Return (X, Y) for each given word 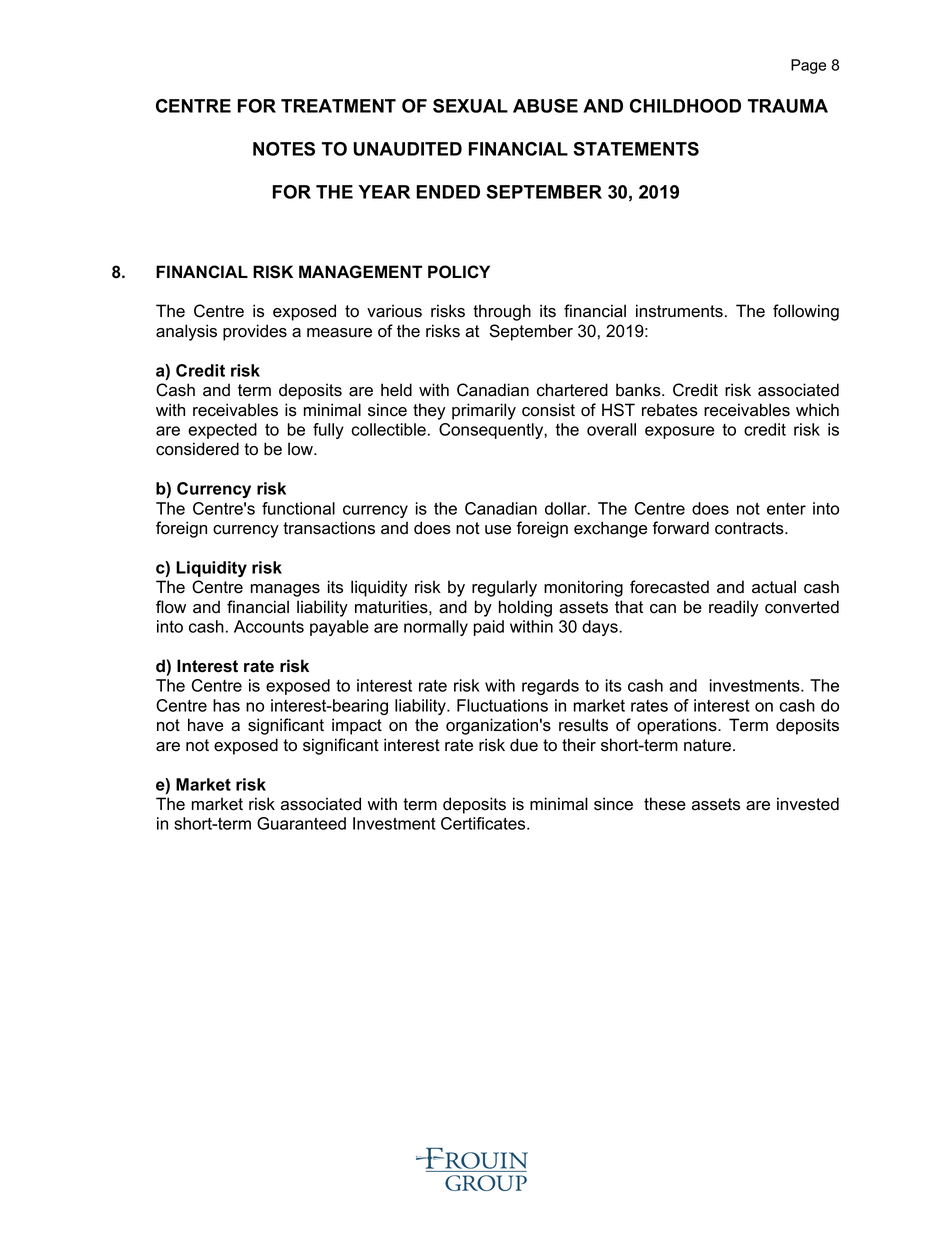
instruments (679, 311)
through (502, 312)
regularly (504, 588)
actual (774, 587)
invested (808, 804)
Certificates (484, 823)
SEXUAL (470, 106)
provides (255, 332)
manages (285, 590)
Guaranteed (301, 823)
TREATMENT (338, 106)
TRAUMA (788, 106)
